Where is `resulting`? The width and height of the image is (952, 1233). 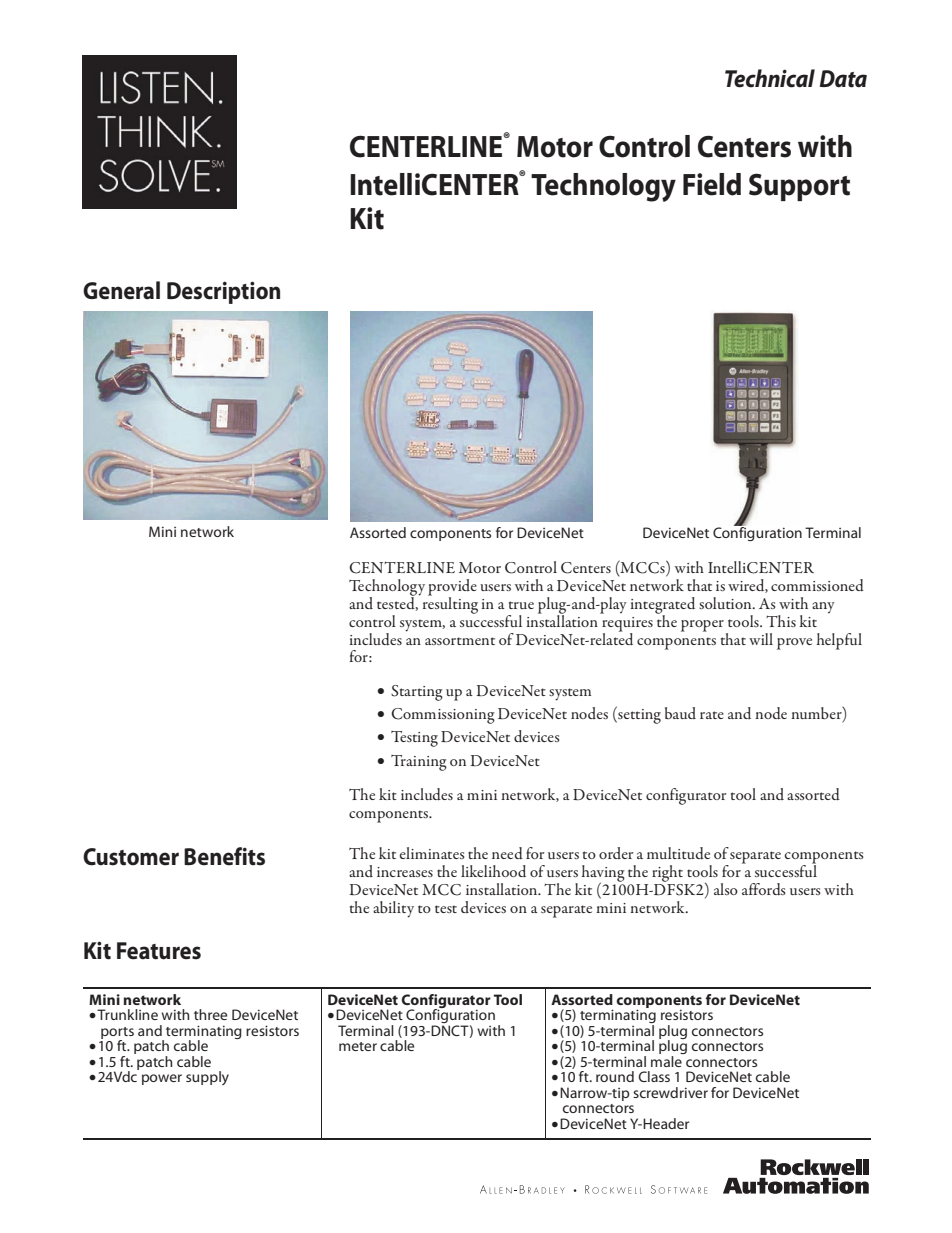
resulting is located at coordinates (449, 604).
